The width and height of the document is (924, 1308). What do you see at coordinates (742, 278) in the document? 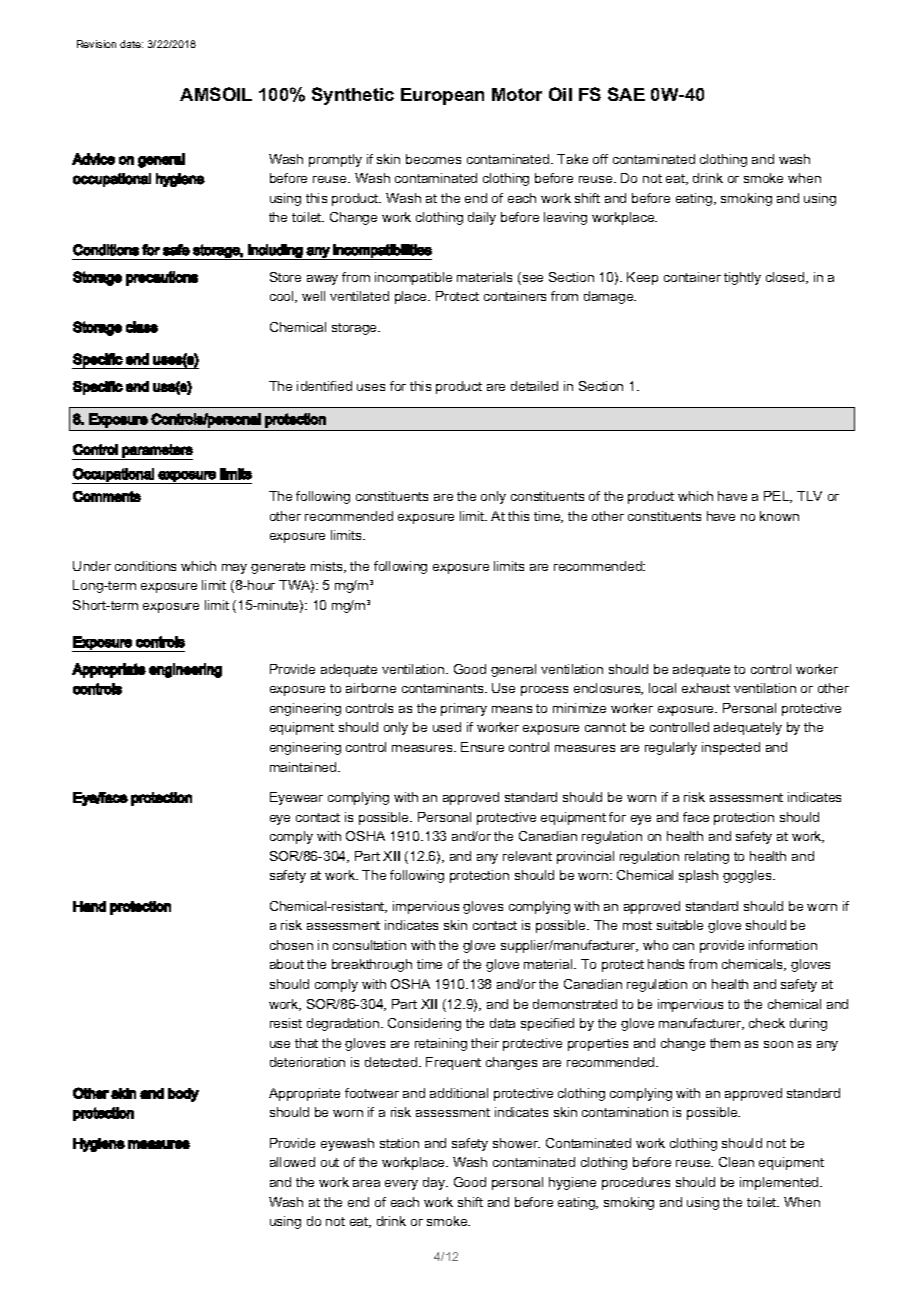
I see `tightly` at bounding box center [742, 278].
